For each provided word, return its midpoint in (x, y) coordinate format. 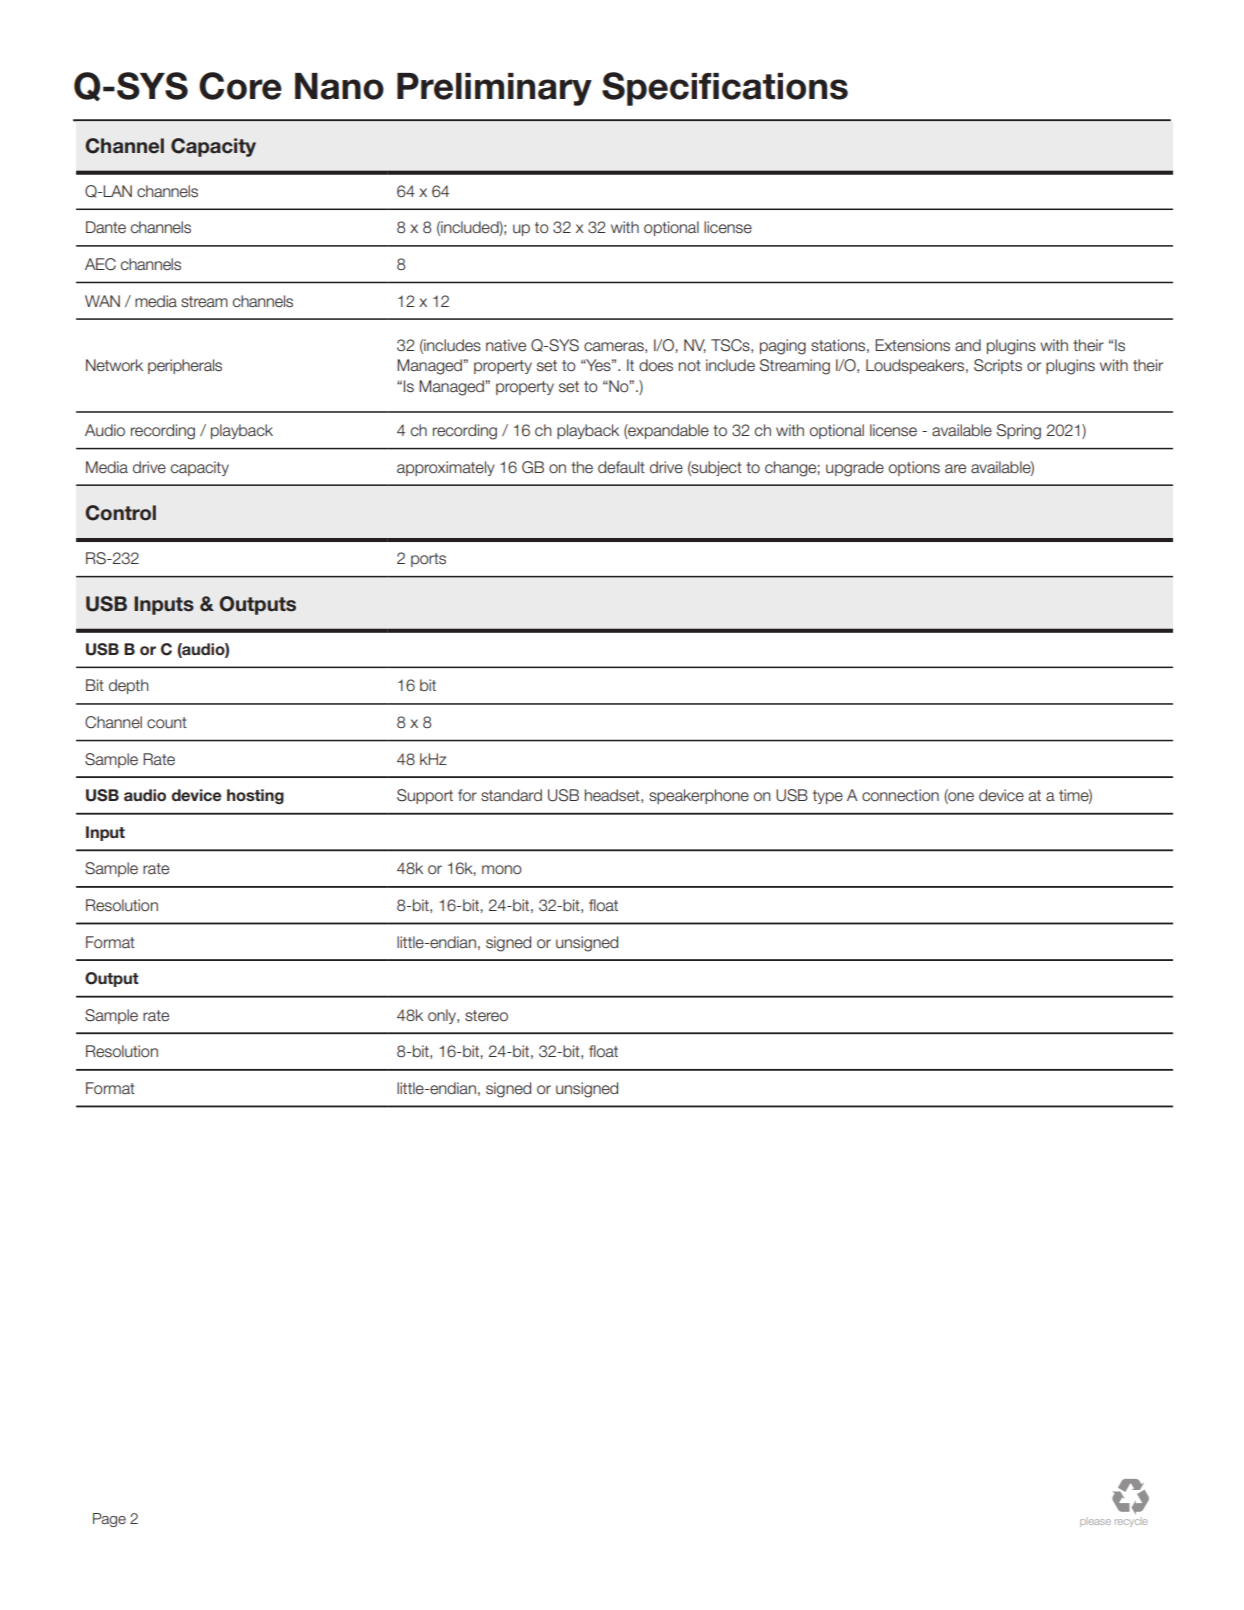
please (1095, 1523)
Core (240, 86)
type (828, 797)
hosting (255, 796)
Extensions (912, 345)
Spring (1019, 432)
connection (900, 795)
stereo (486, 1016)
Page (109, 1520)
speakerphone (699, 796)
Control (120, 513)
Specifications (725, 89)
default (621, 467)
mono (502, 870)
